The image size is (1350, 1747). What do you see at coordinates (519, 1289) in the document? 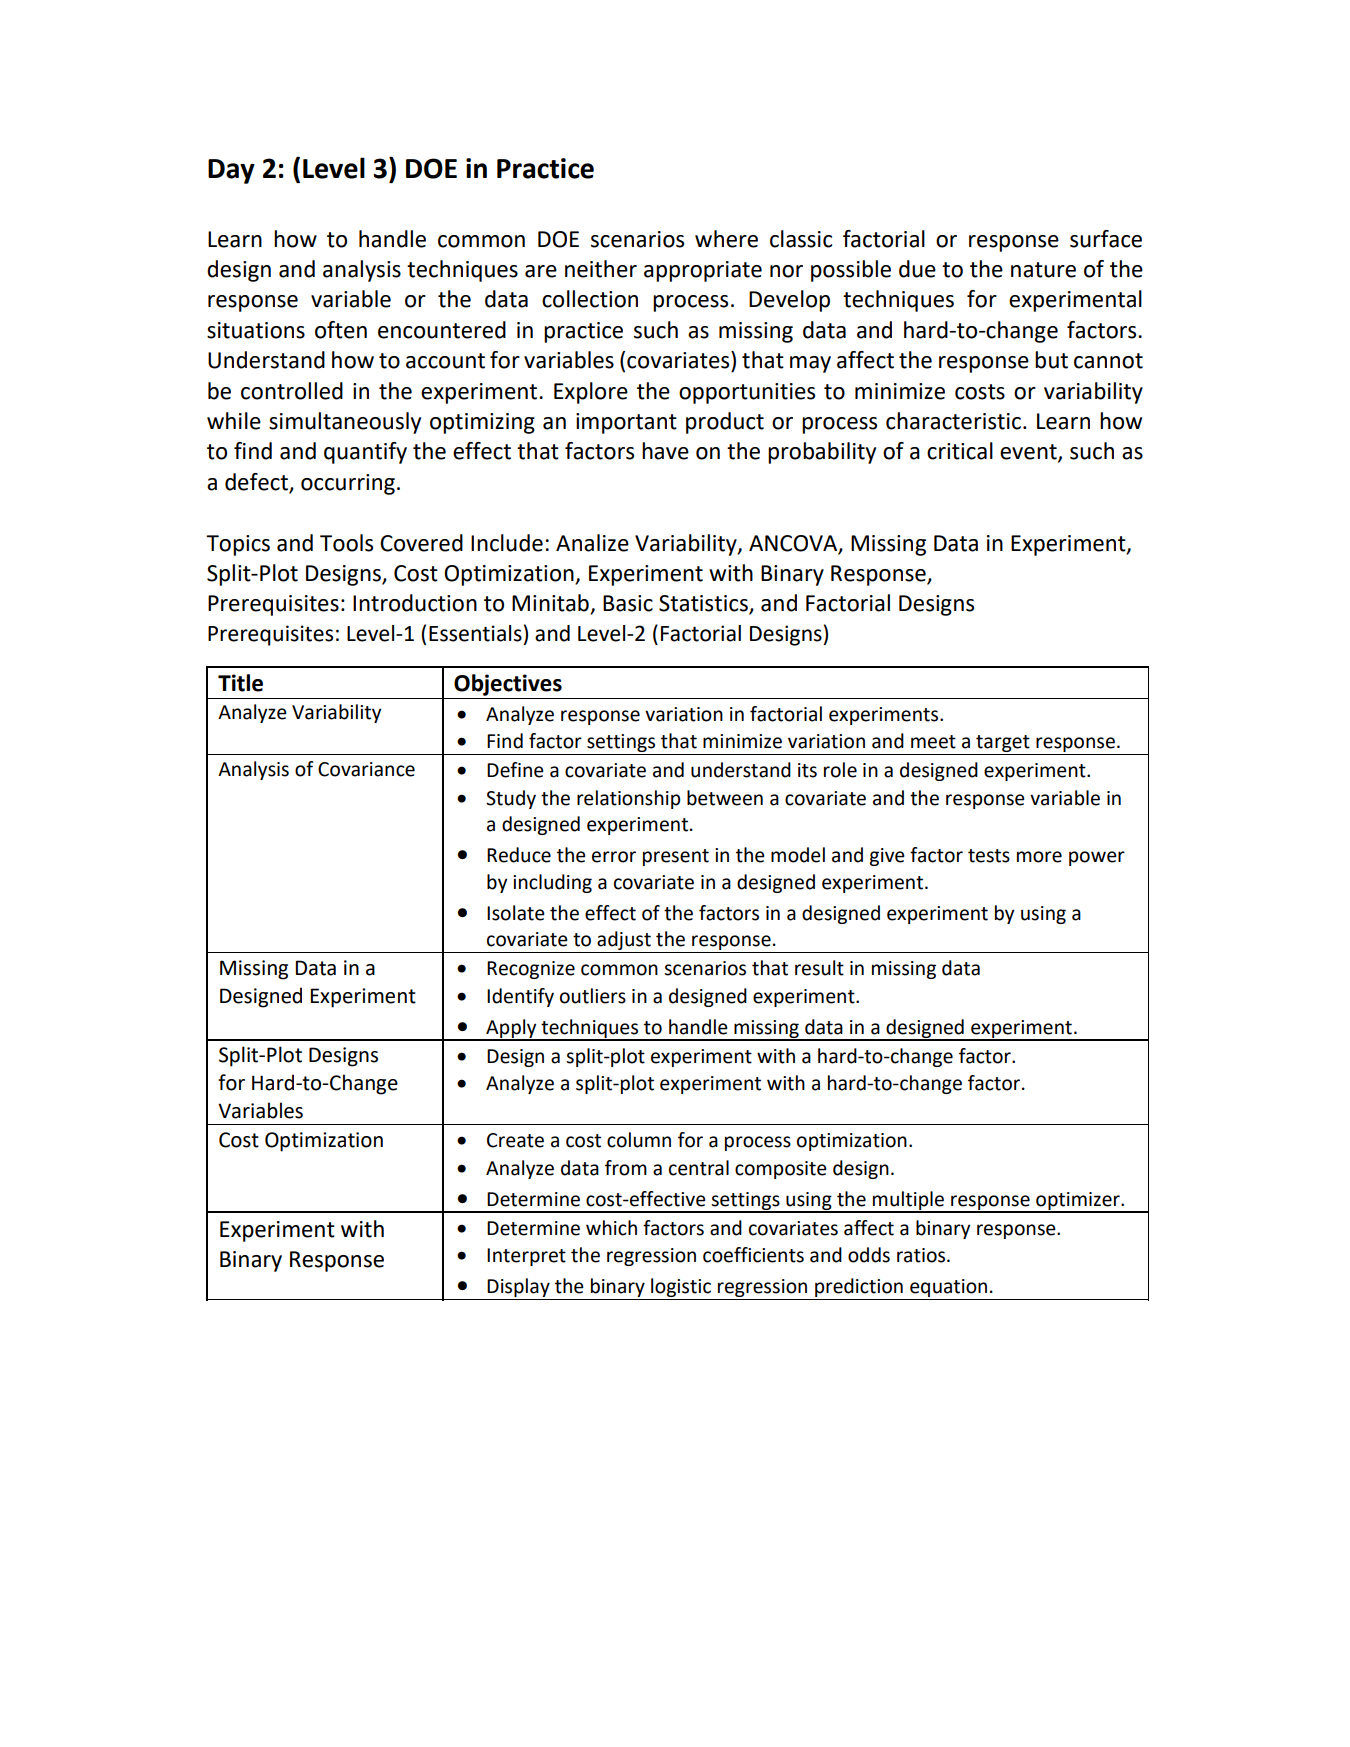
I see `Display` at bounding box center [519, 1289].
